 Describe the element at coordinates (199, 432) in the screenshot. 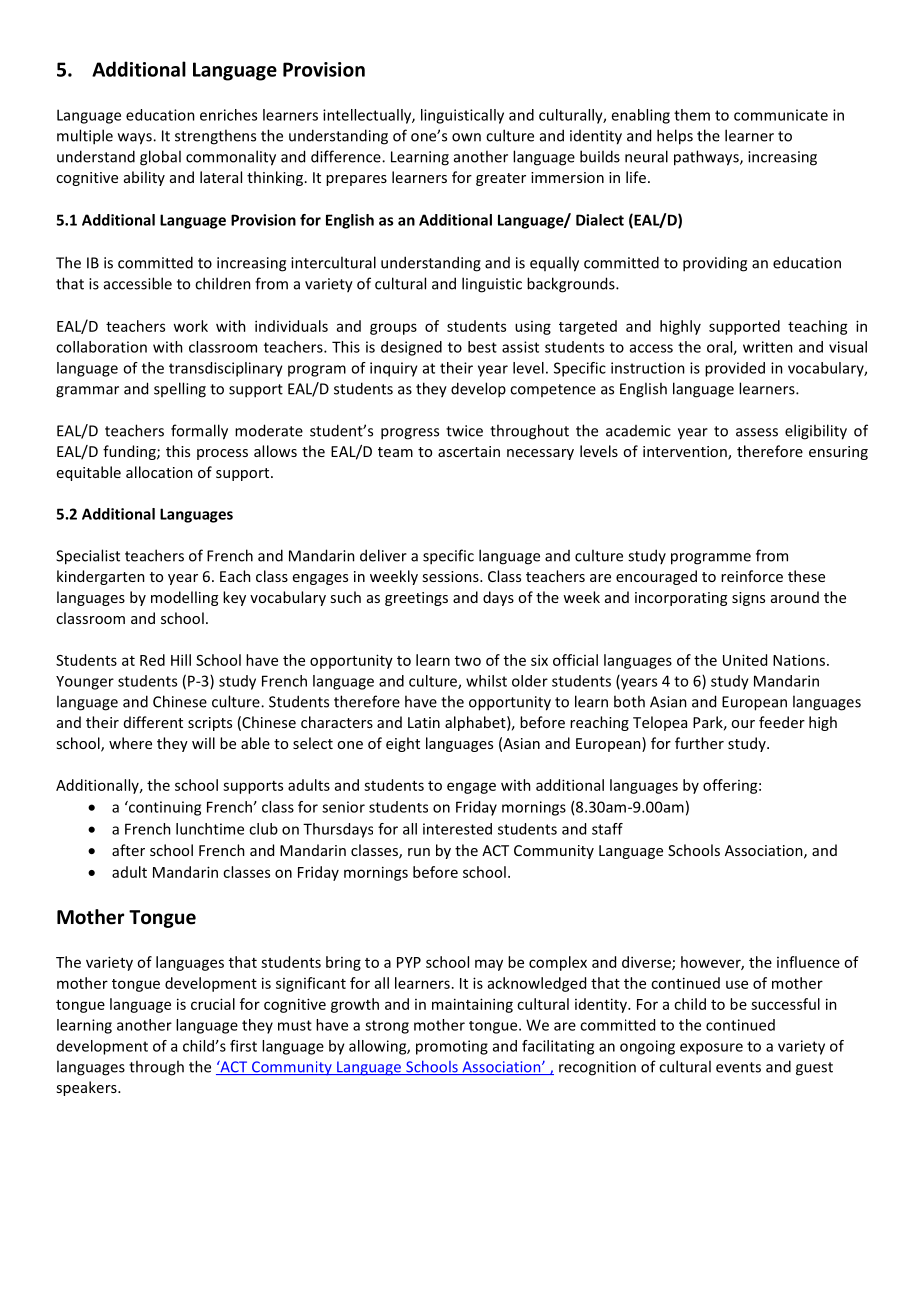

I see `formally` at that location.
